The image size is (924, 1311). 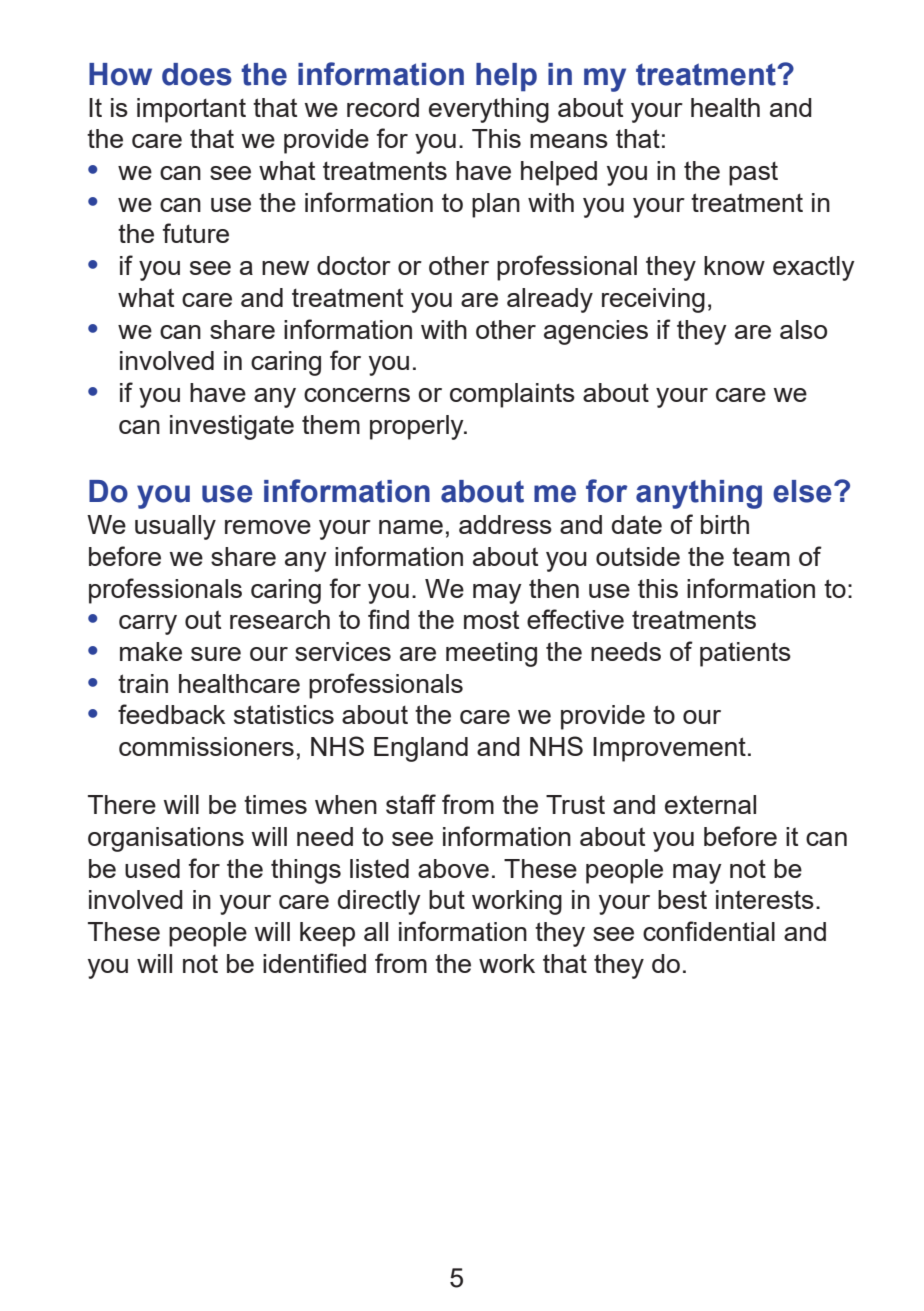 What do you see at coordinates (191, 110) in the document?
I see `important` at bounding box center [191, 110].
